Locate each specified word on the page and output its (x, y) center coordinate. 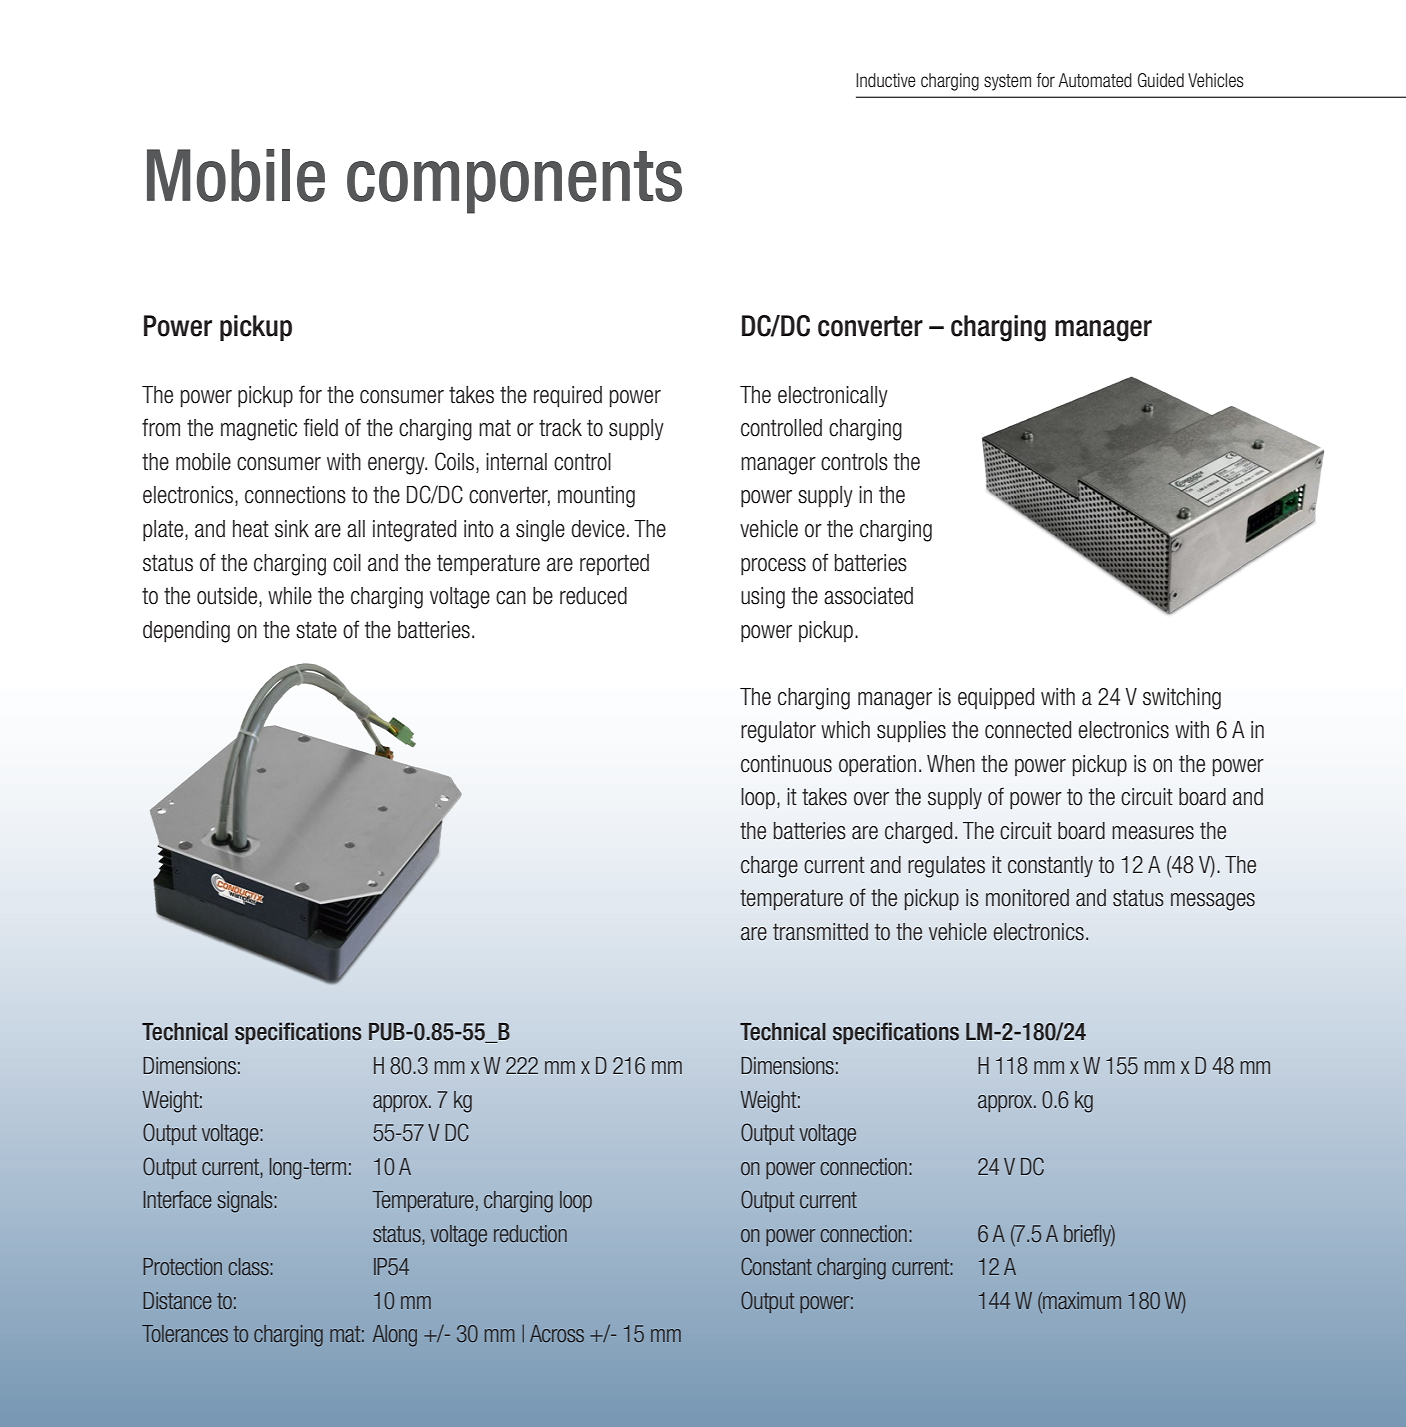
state (316, 630)
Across (557, 1333)
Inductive (886, 80)
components (514, 182)
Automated (1095, 80)
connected (1028, 730)
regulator (778, 732)
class (249, 1266)
